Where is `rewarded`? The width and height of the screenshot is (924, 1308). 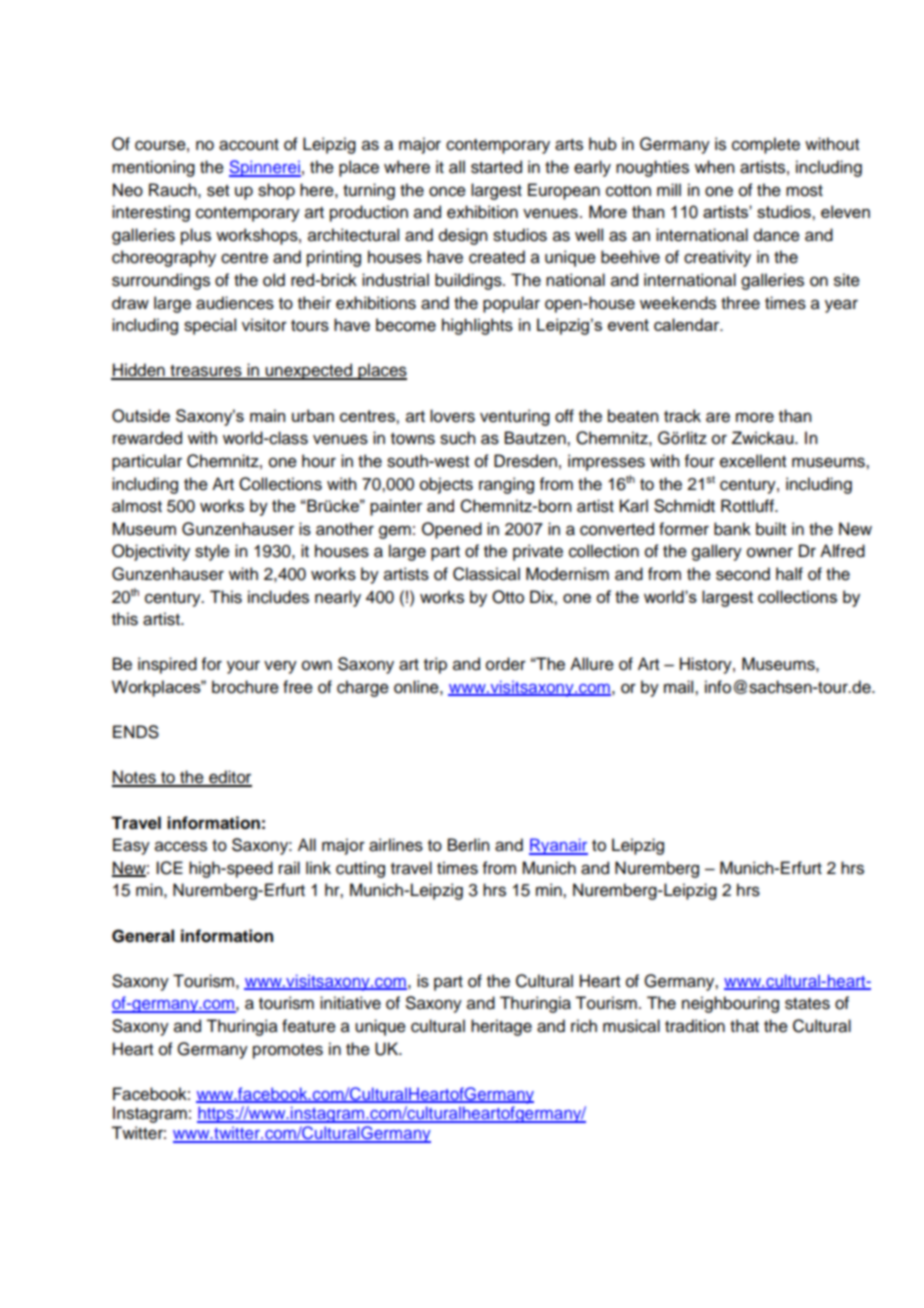
rewarded is located at coordinates (147, 438).
